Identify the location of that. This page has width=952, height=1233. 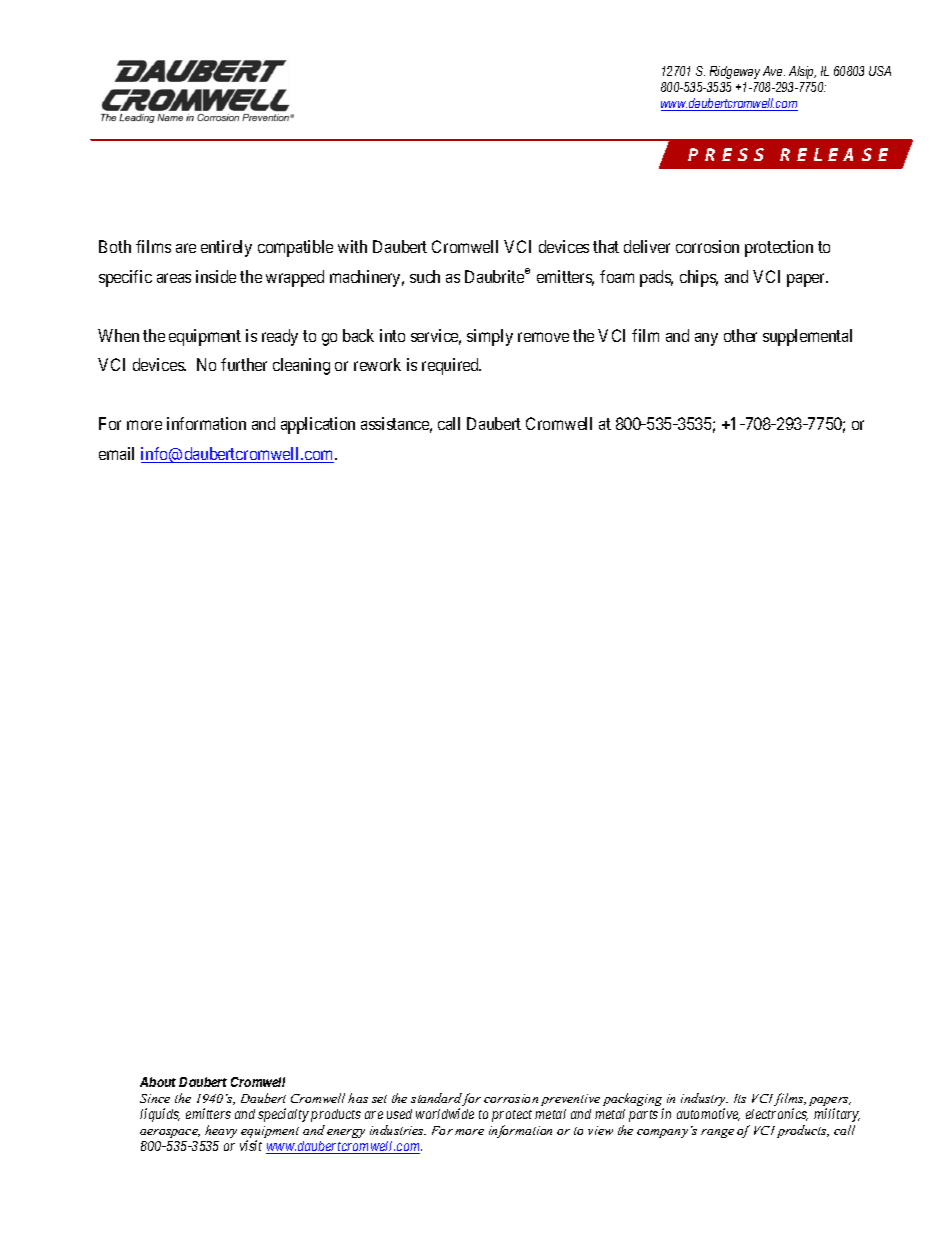
(606, 246).
